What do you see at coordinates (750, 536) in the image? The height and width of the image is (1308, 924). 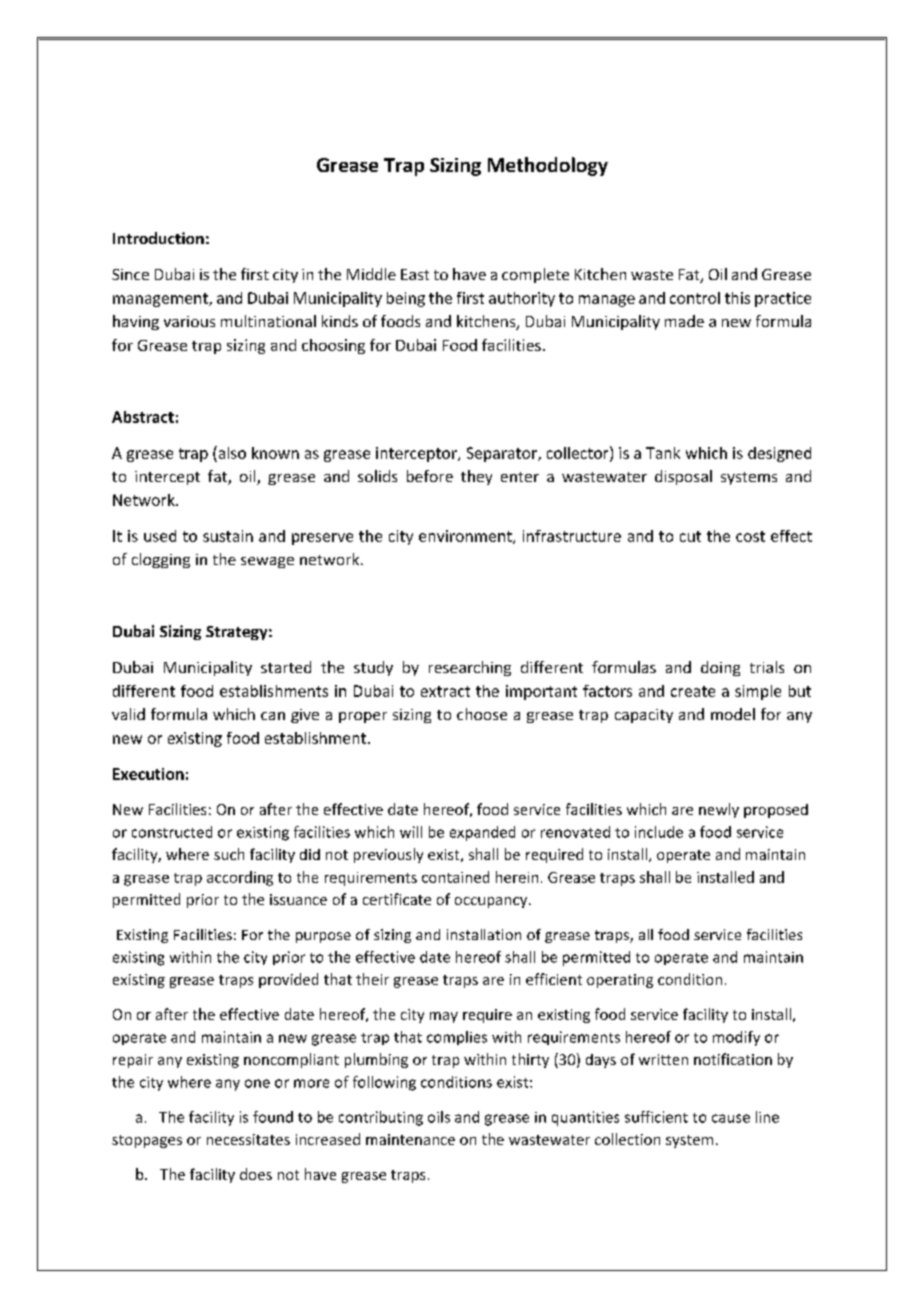 I see `cost` at bounding box center [750, 536].
